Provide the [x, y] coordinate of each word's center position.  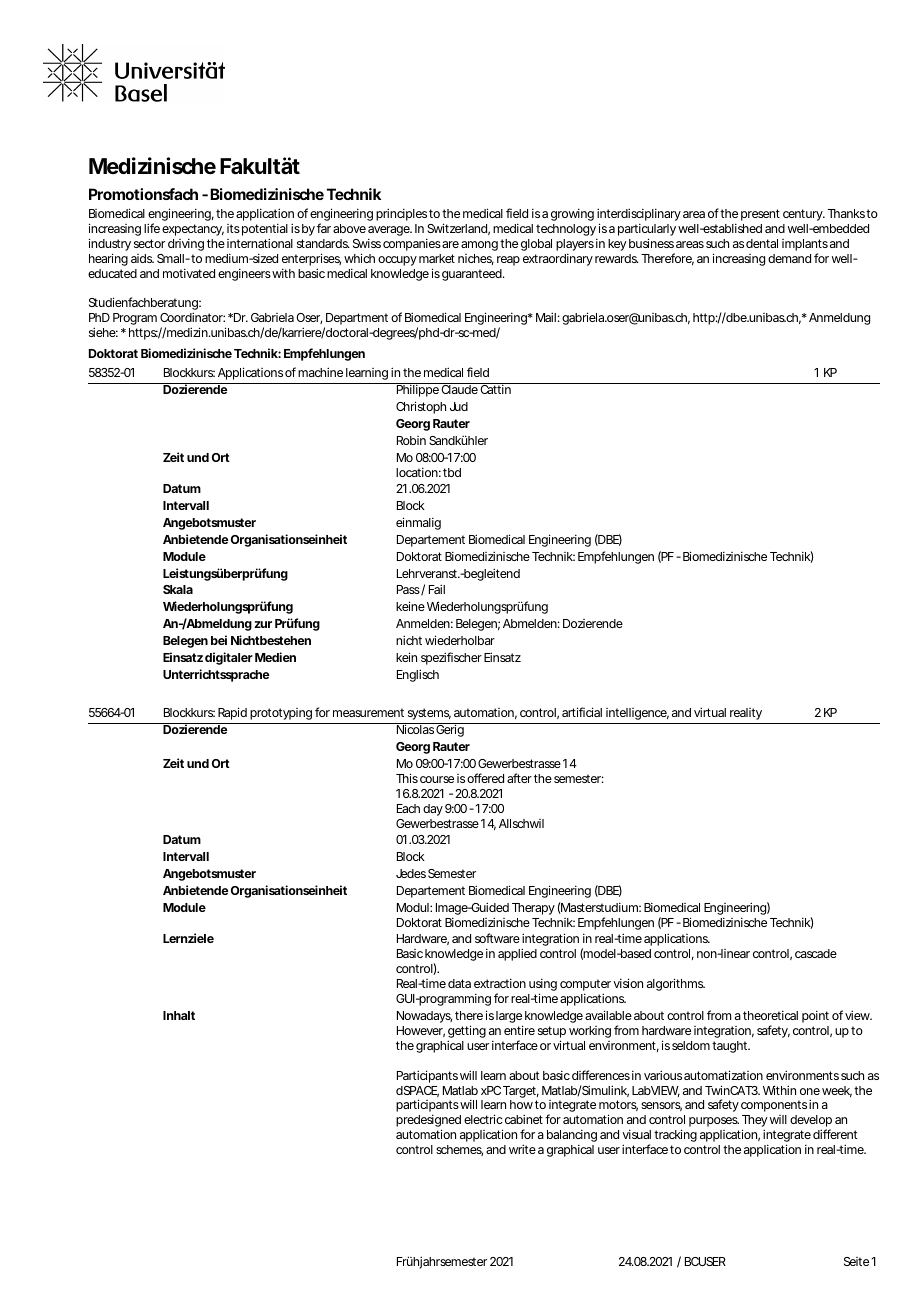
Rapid [232, 713]
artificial [582, 712]
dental [762, 243]
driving [186, 244]
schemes [459, 1150]
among [479, 246]
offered [485, 778]
